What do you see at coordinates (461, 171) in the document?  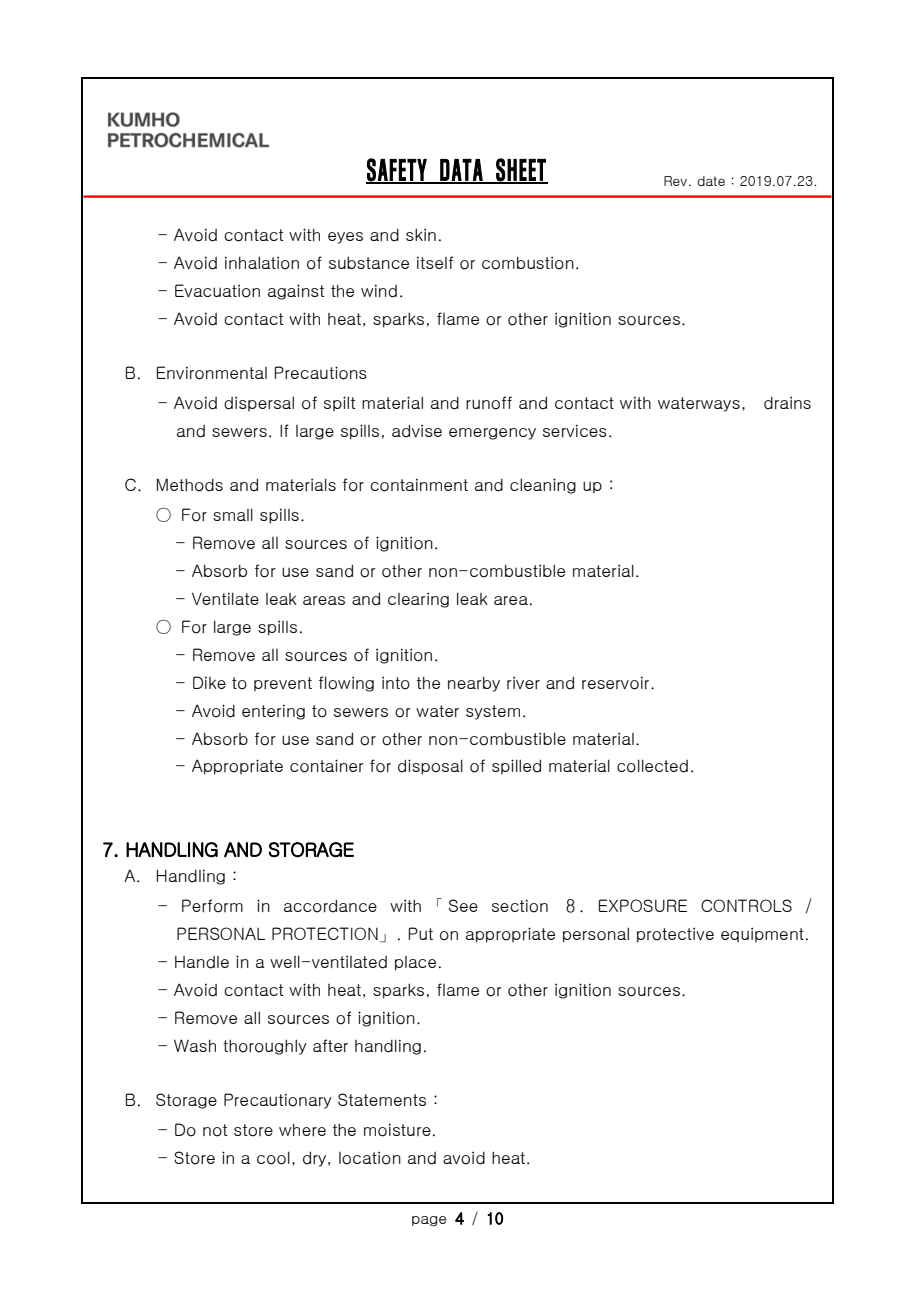 I see `DATA` at bounding box center [461, 171].
